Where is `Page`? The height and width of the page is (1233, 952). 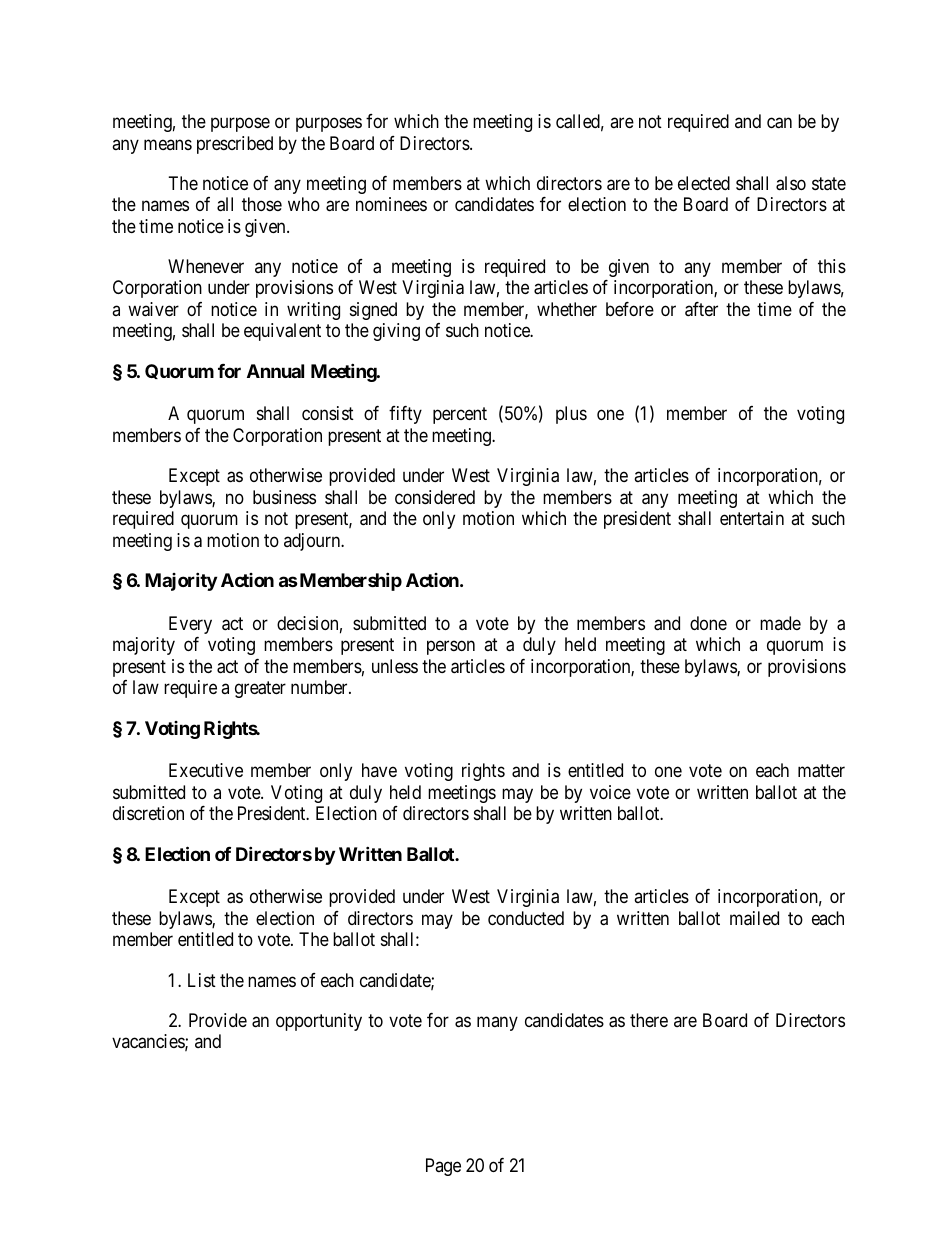 Page is located at coordinates (443, 1167).
